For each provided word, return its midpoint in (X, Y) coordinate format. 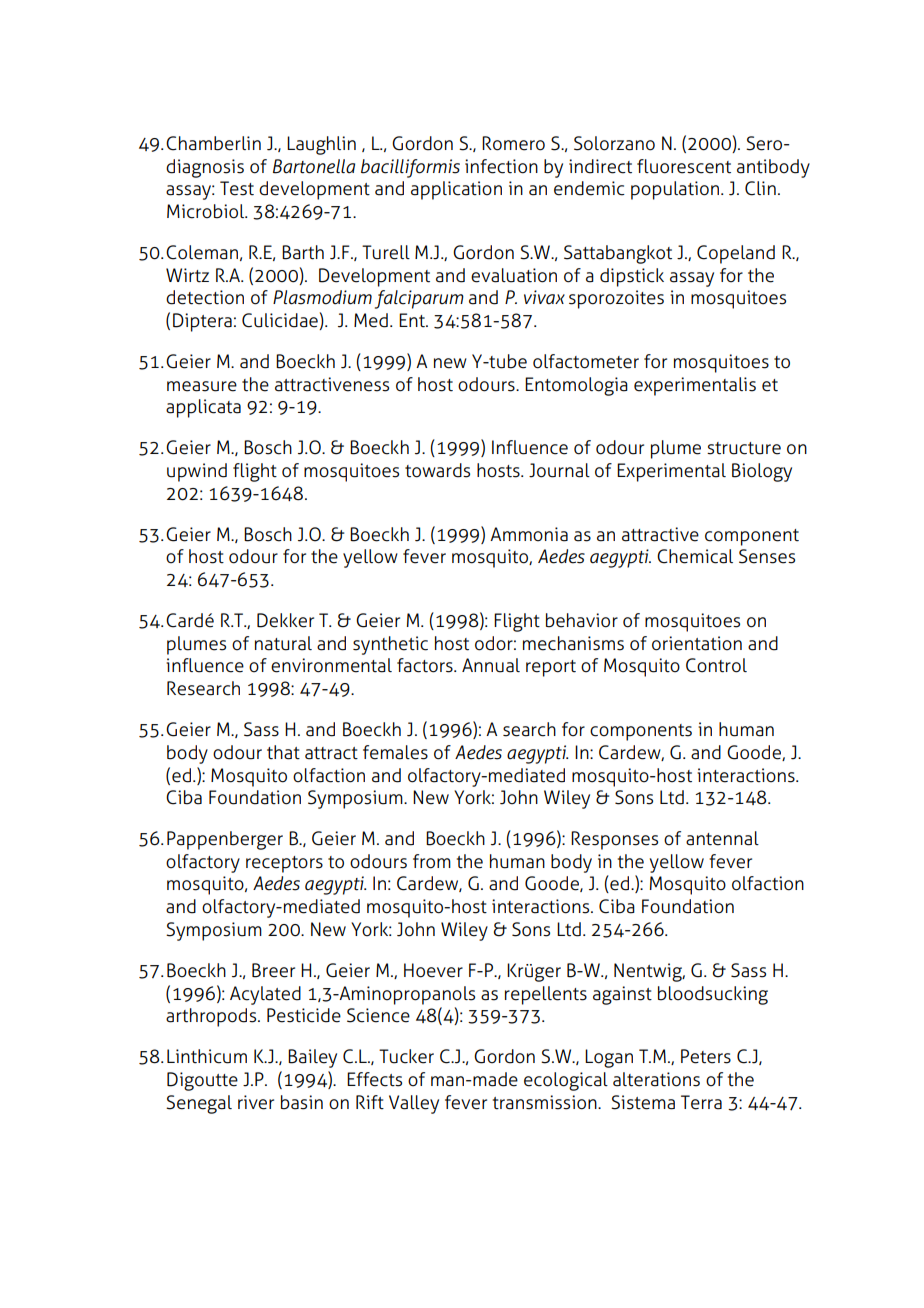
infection (501, 166)
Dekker (285, 620)
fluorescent (684, 166)
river (256, 1102)
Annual (491, 665)
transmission (546, 1102)
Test (237, 188)
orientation (697, 643)
